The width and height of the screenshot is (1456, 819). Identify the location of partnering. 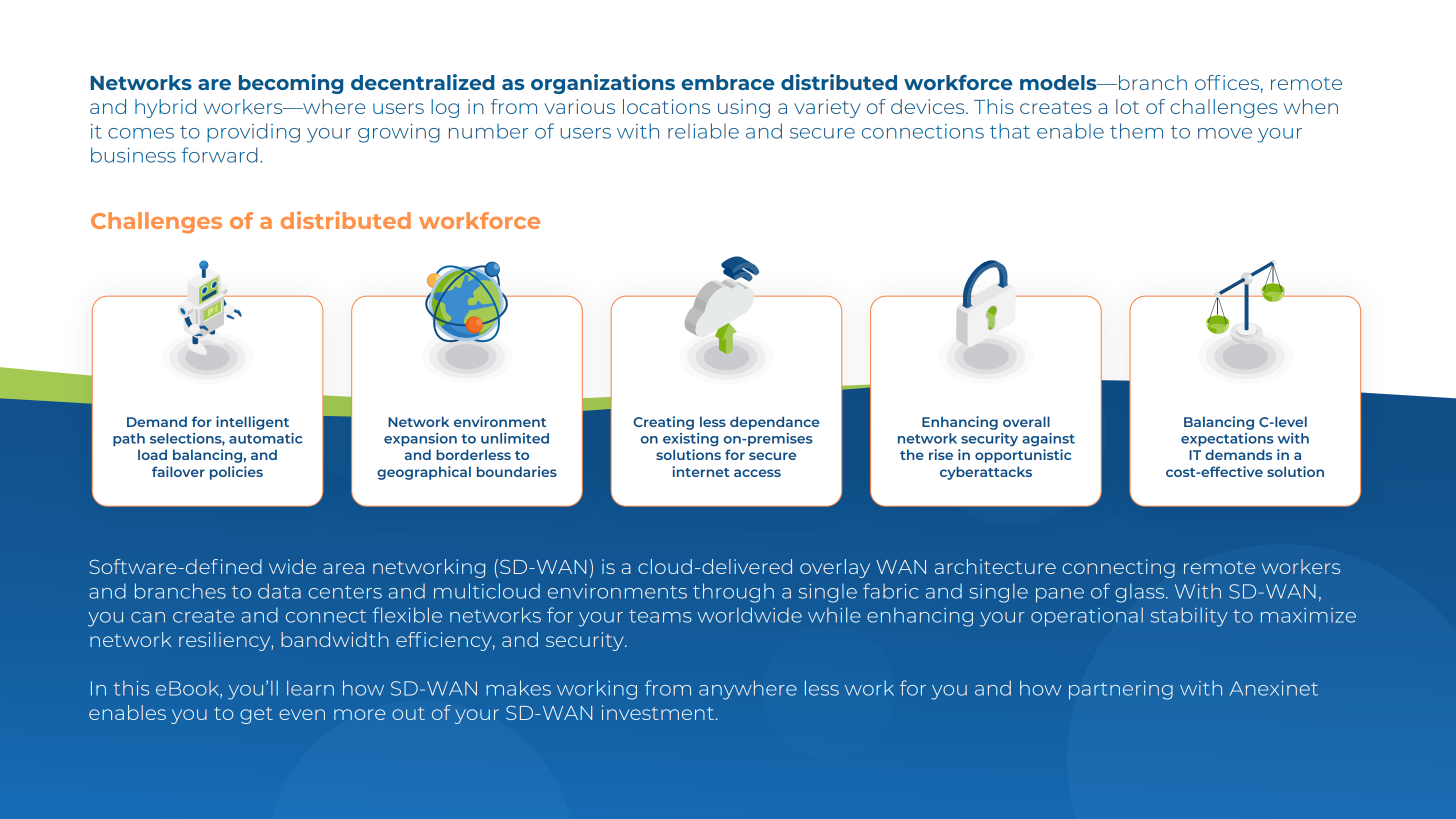
(1121, 690).
